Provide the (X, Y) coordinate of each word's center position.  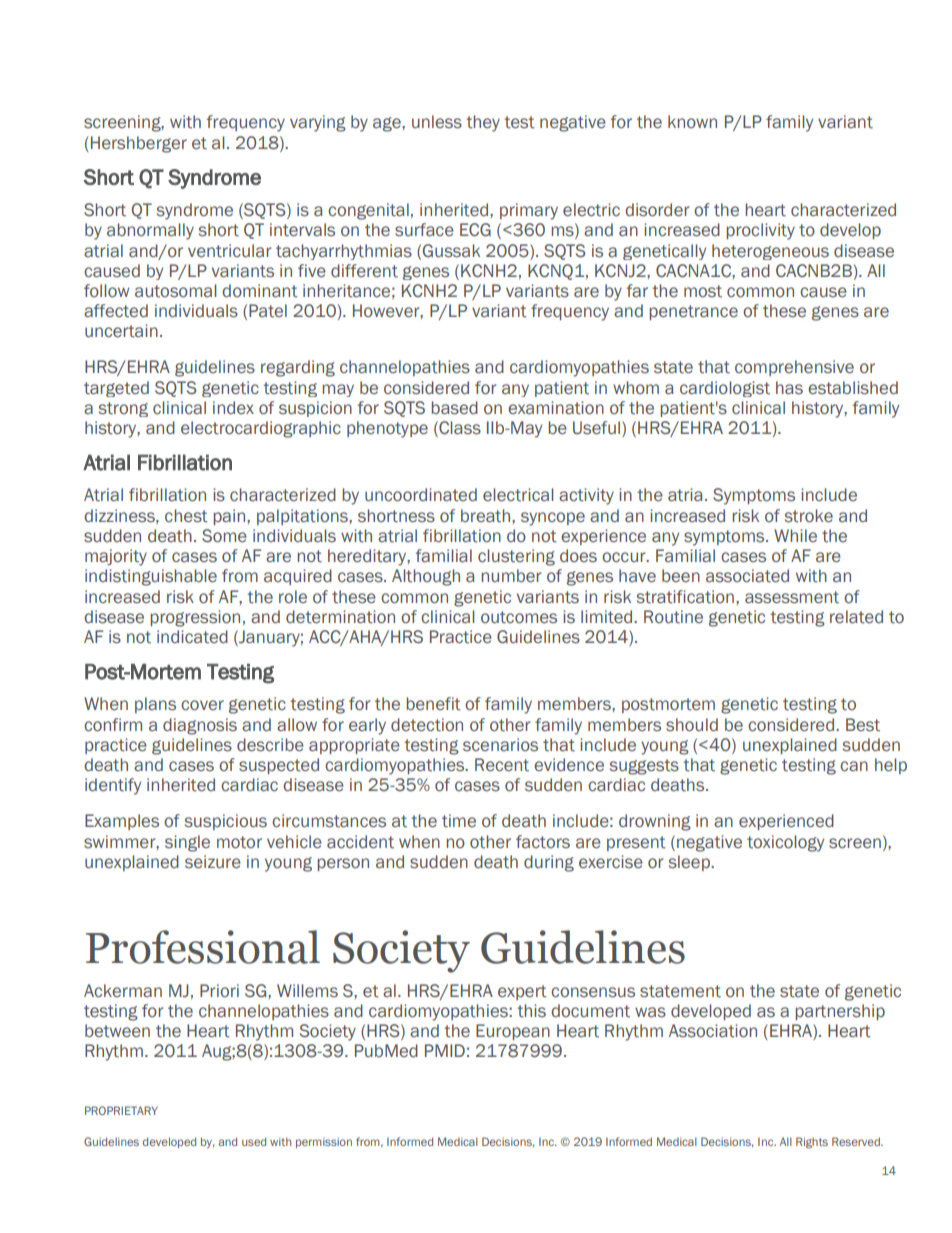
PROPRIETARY (121, 1110)
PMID (445, 1050)
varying (318, 123)
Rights (812, 1143)
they (483, 123)
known (692, 121)
